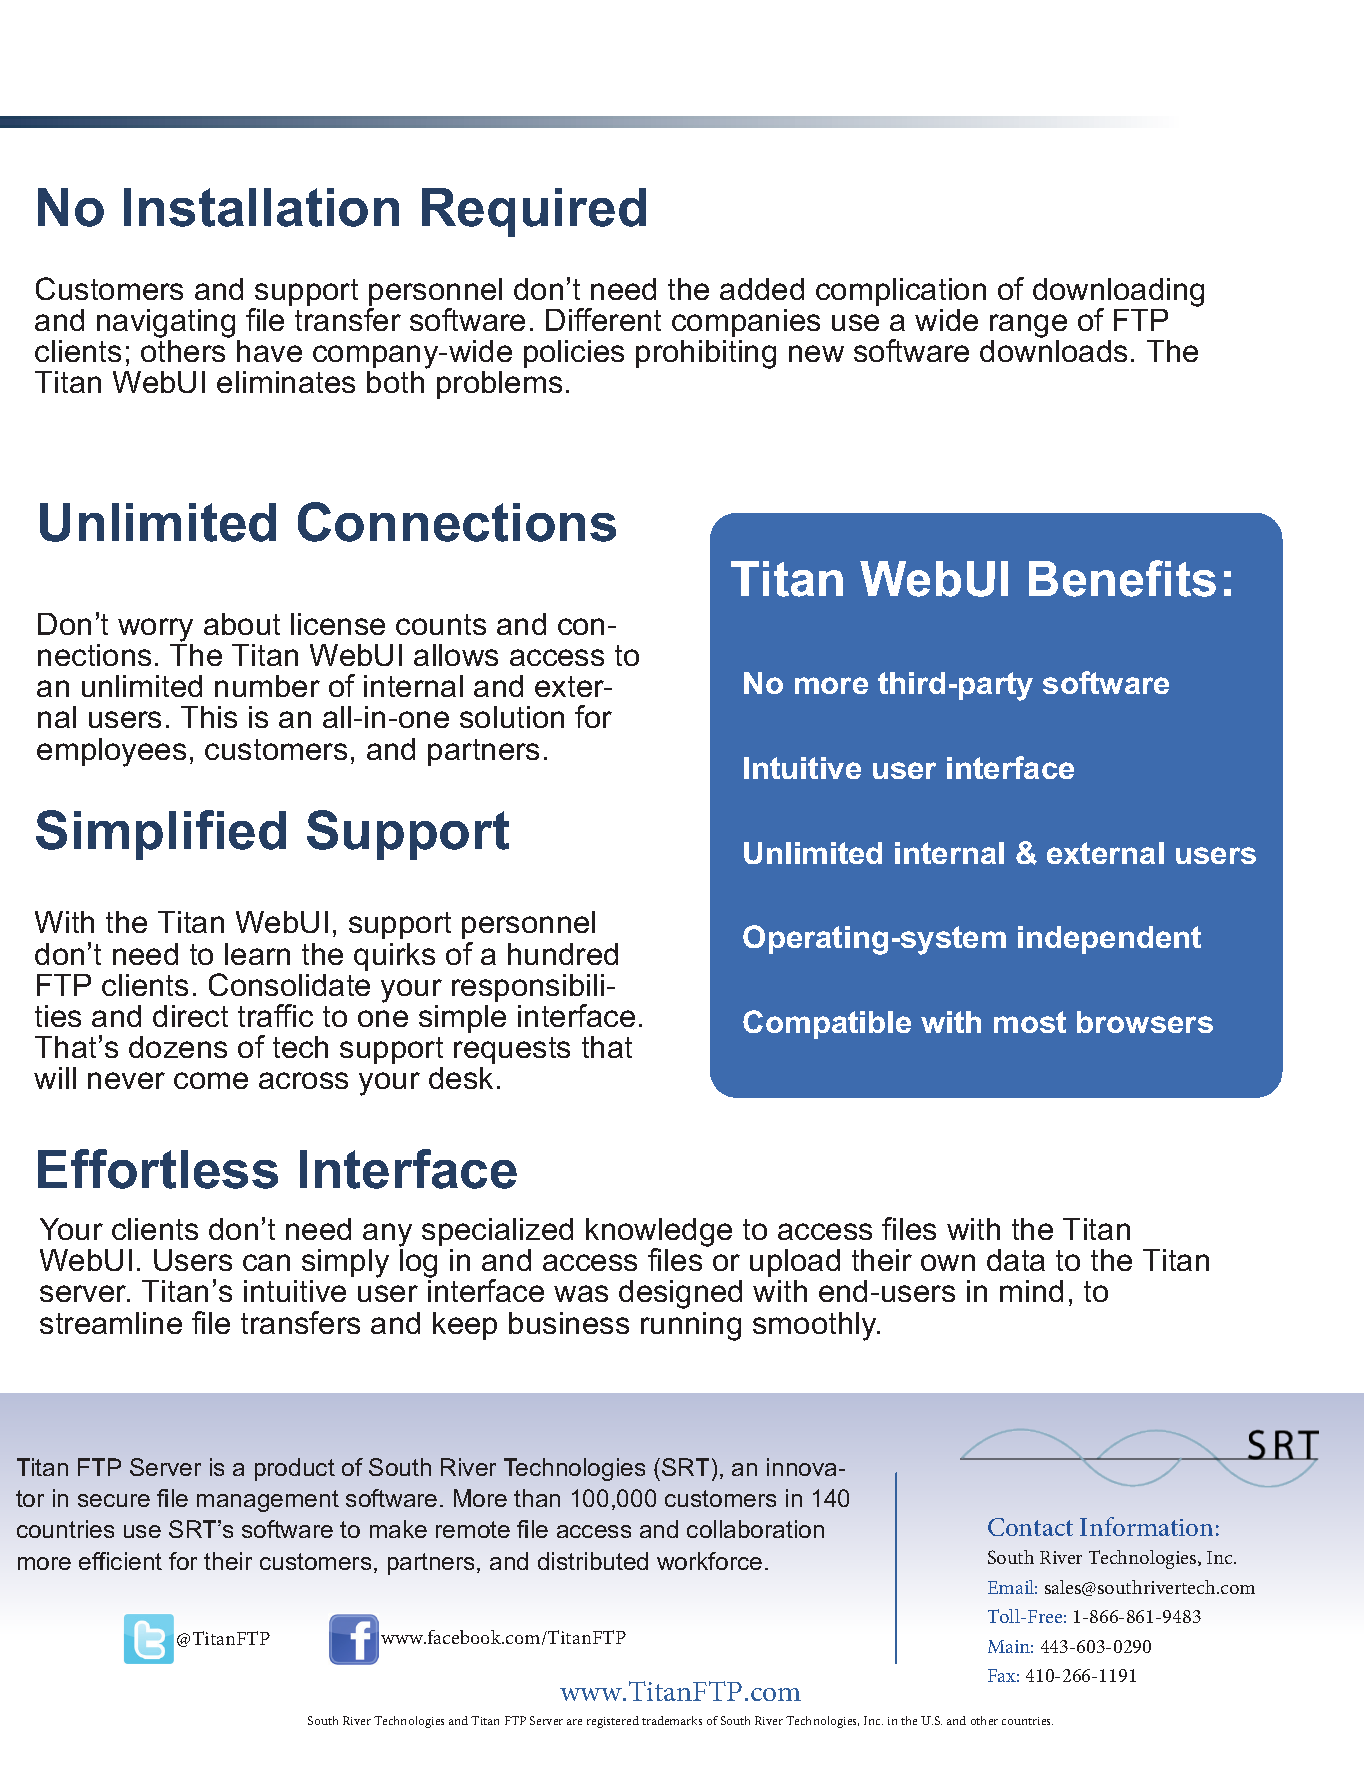 This page has width=1364, height=1766. What do you see at coordinates (613, 1722) in the page?
I see `registered` at bounding box center [613, 1722].
